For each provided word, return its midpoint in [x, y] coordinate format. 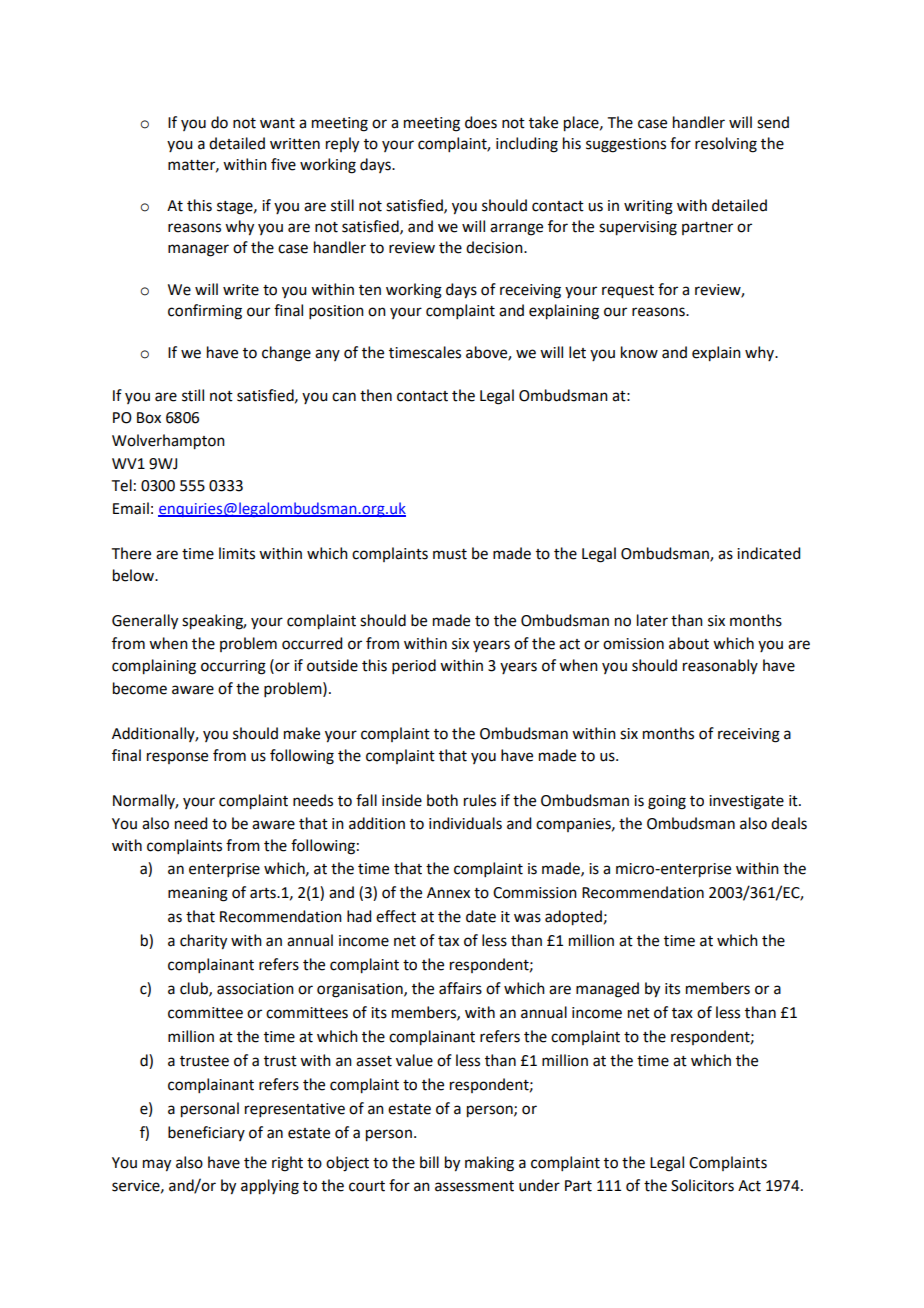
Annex [448, 893]
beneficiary [206, 1133]
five [283, 164]
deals [789, 823]
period [414, 666]
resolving [726, 145]
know [639, 352]
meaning [198, 894]
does [481, 122]
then [376, 395]
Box [149, 418]
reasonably [720, 666]
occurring [233, 667]
